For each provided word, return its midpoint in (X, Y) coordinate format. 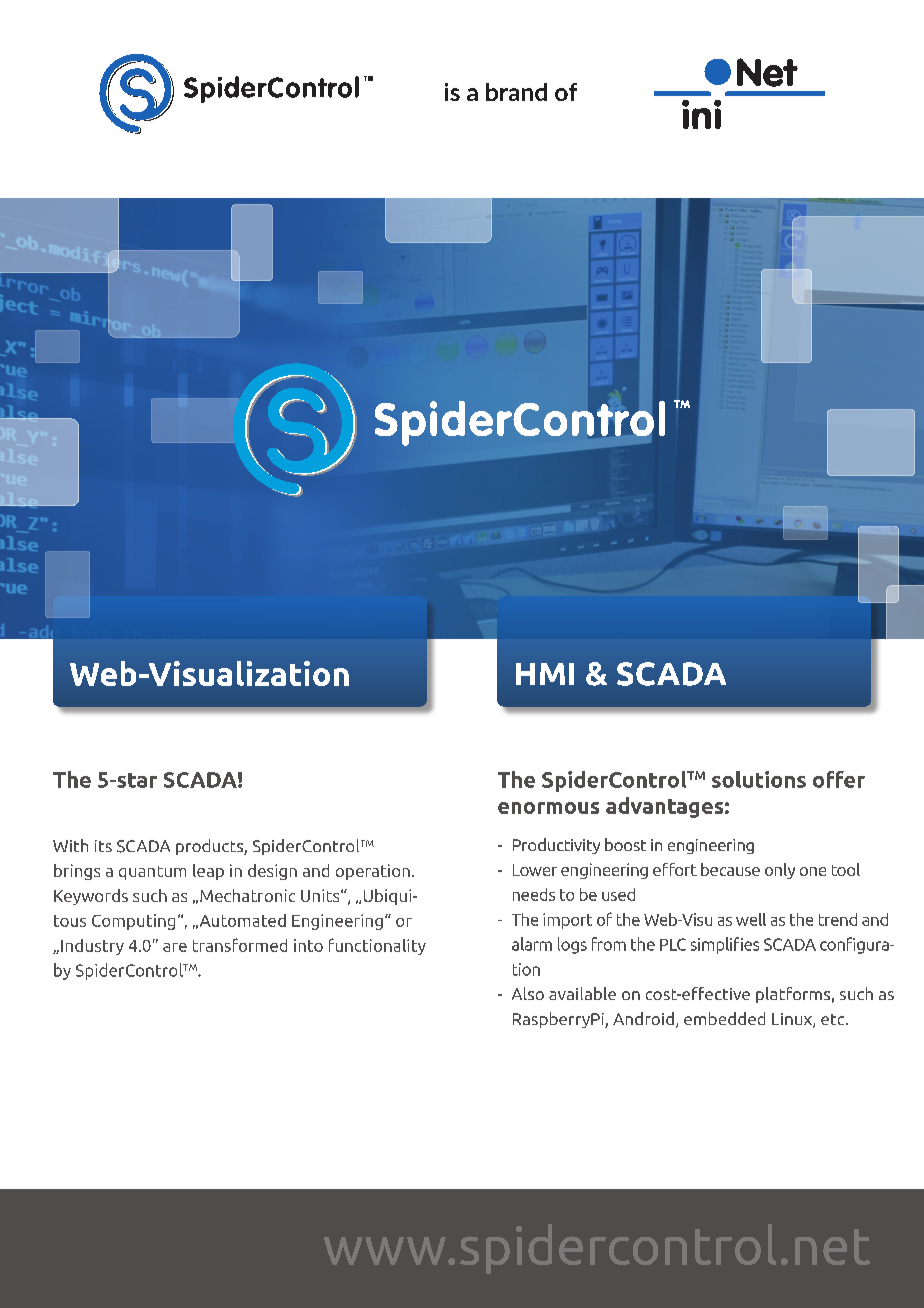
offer (839, 779)
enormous (548, 808)
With (70, 845)
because (730, 869)
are (175, 947)
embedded (724, 1018)
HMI (545, 674)
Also (528, 993)
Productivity (556, 846)
